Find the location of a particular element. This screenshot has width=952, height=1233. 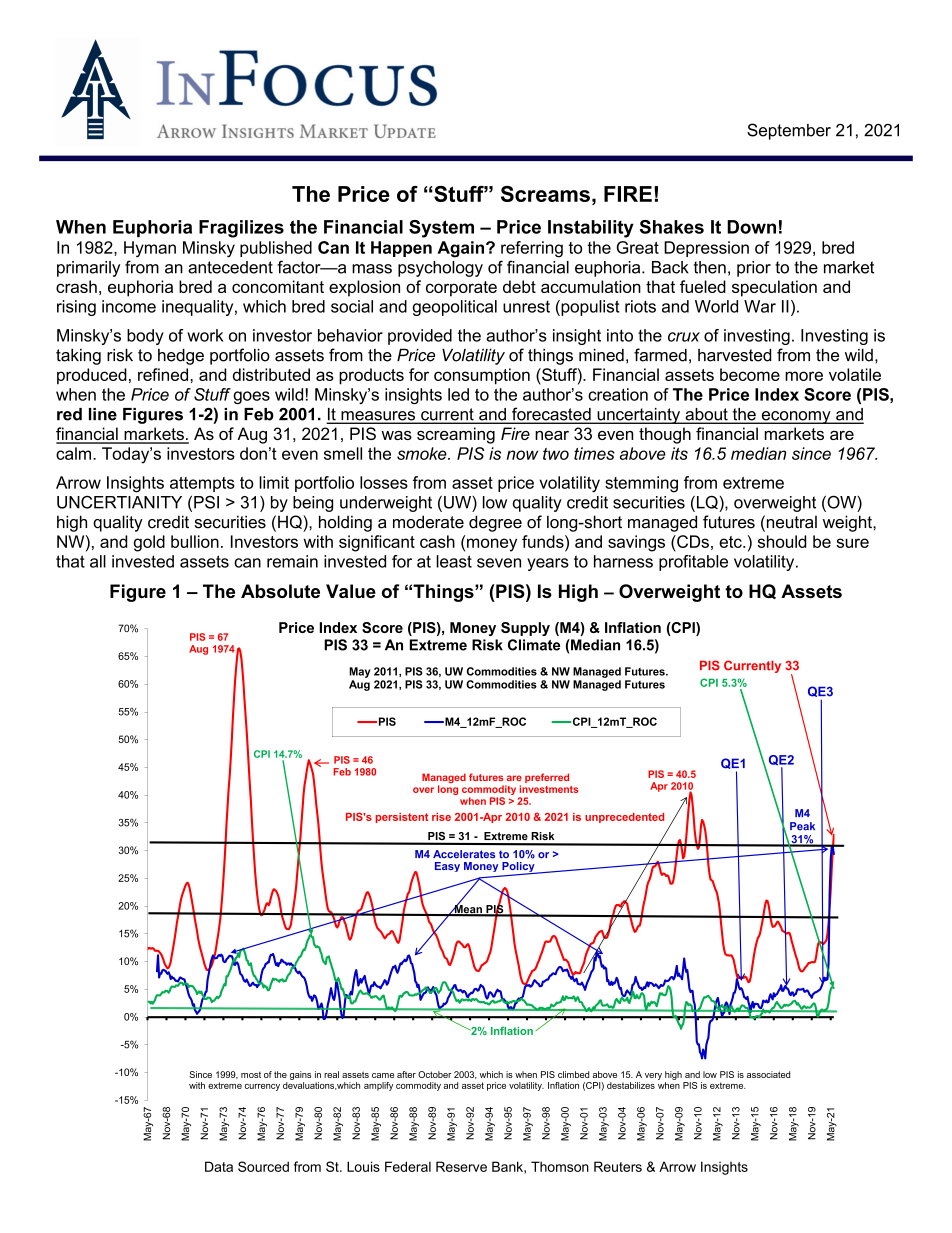

Hyman is located at coordinates (150, 249).
